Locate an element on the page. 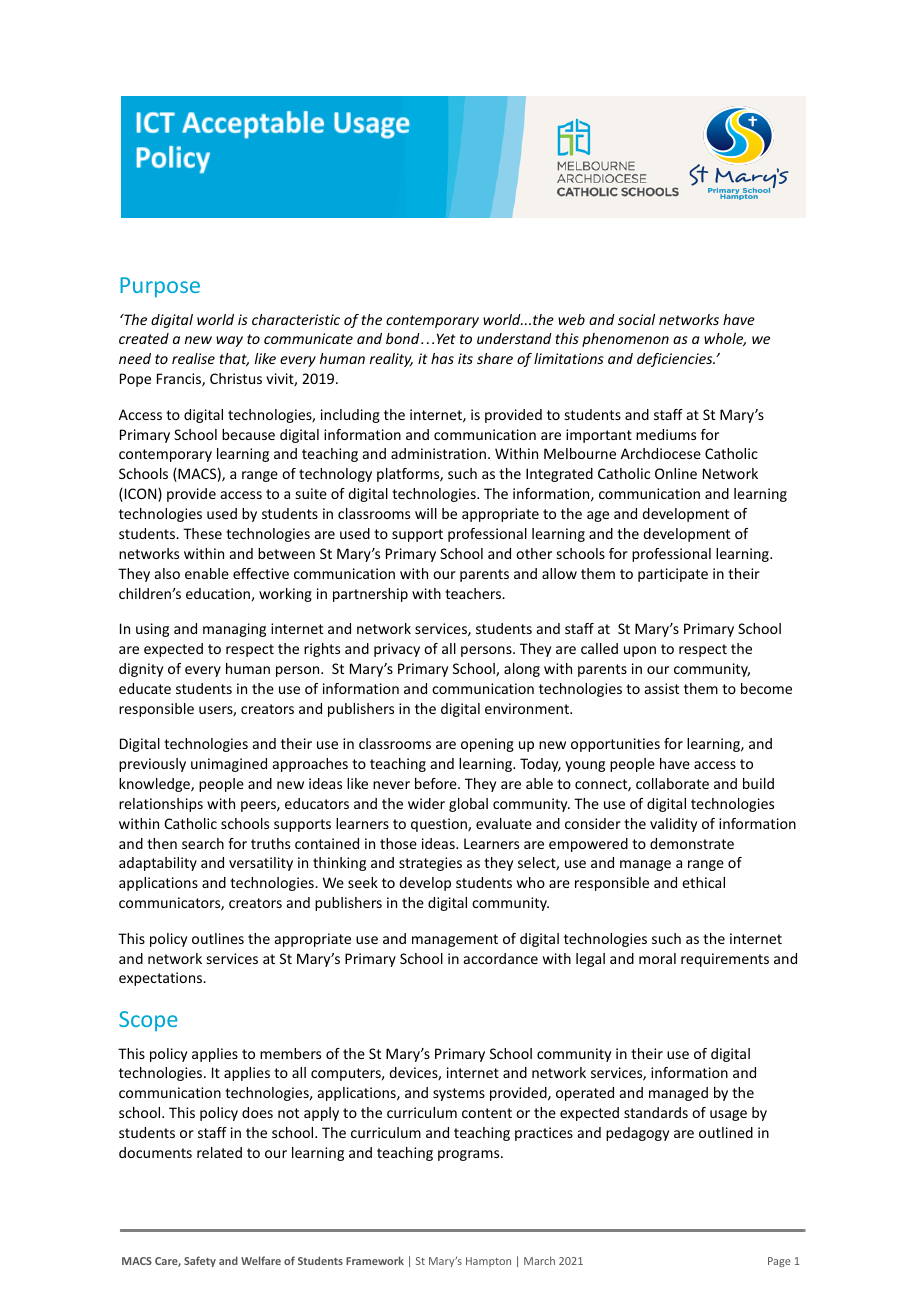 The image size is (924, 1307). its is located at coordinates (465, 358).
